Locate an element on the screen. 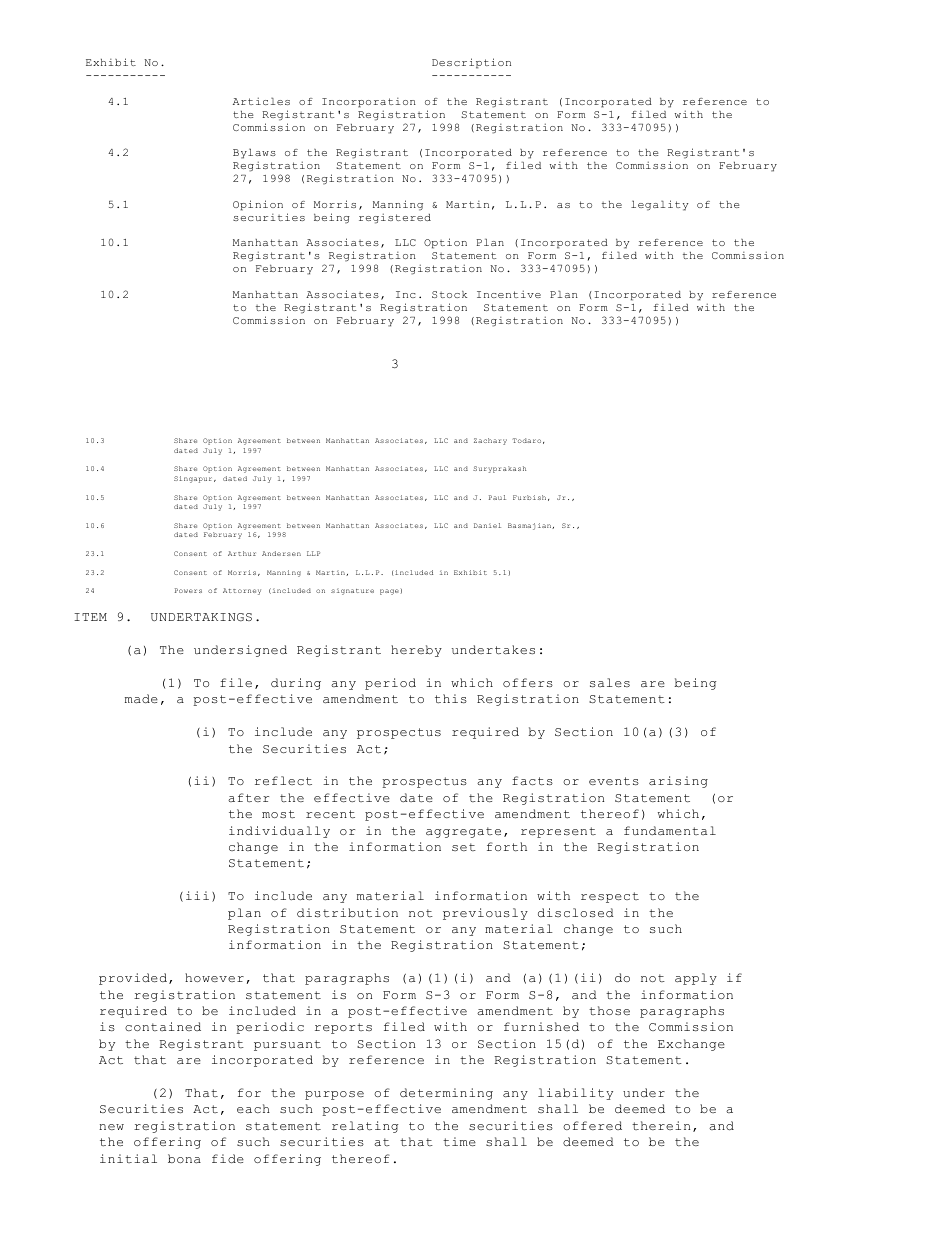  legality is located at coordinates (659, 205).
